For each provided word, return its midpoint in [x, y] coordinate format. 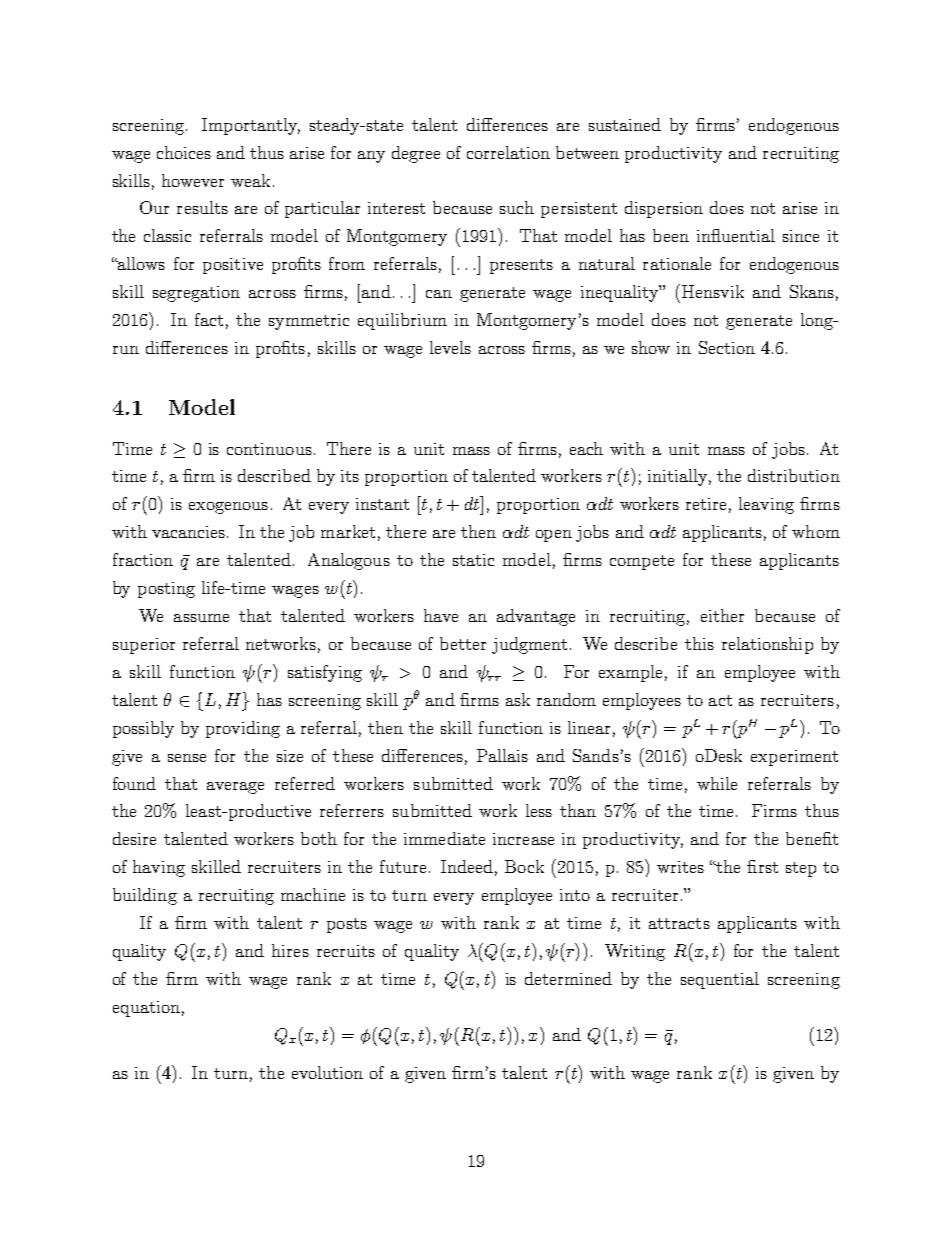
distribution [794, 475]
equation [146, 1009]
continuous [269, 449]
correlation [508, 152]
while [717, 783]
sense [187, 758]
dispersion [664, 209]
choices [184, 152]
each [586, 448]
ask [518, 699]
